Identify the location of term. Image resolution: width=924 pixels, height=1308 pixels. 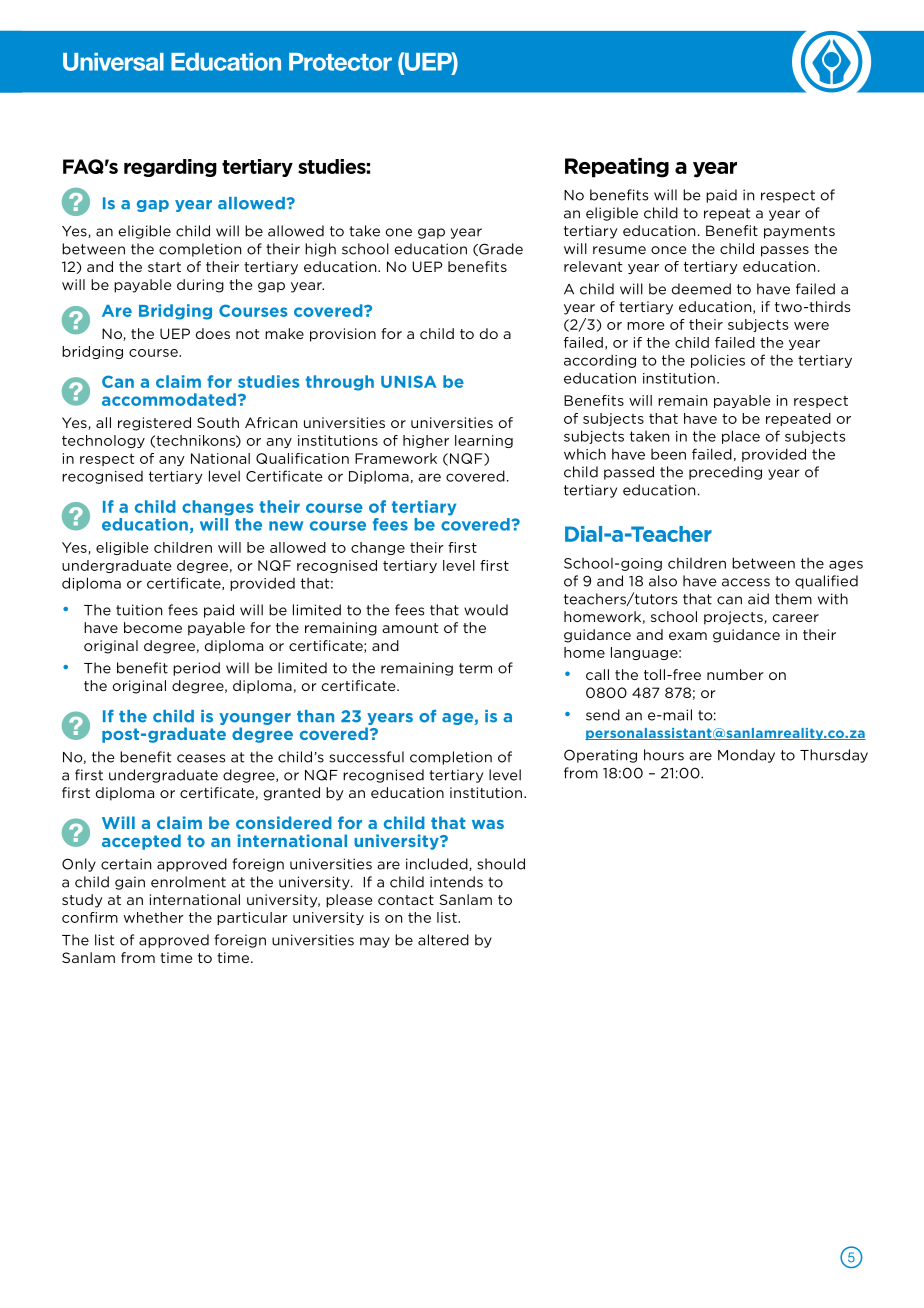
(475, 668).
